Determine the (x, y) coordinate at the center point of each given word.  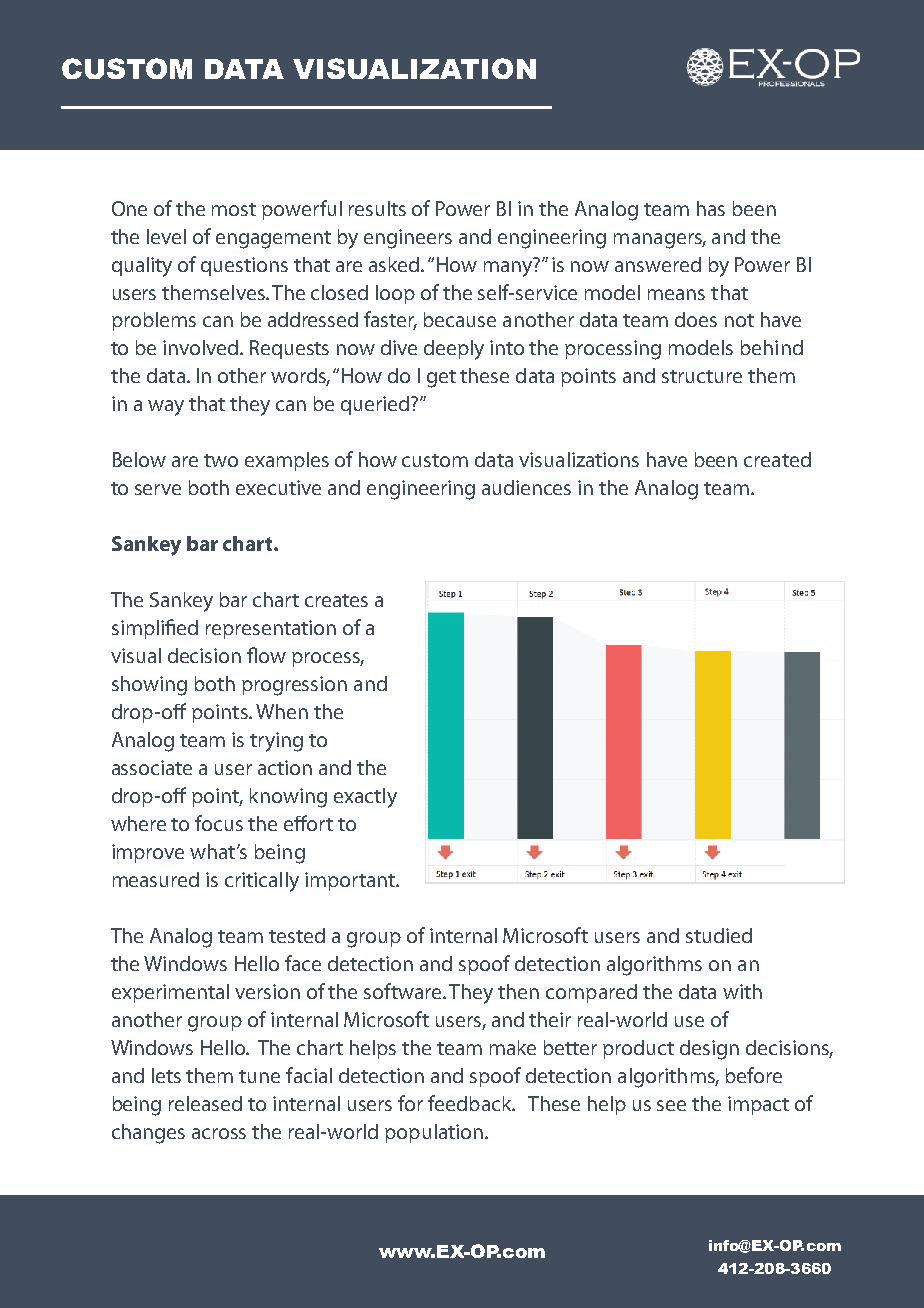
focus (219, 823)
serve (158, 489)
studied (719, 935)
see (671, 1105)
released (205, 1103)
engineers (408, 239)
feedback (471, 1103)
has (711, 208)
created (777, 459)
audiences (526, 487)
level (166, 236)
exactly (365, 798)
